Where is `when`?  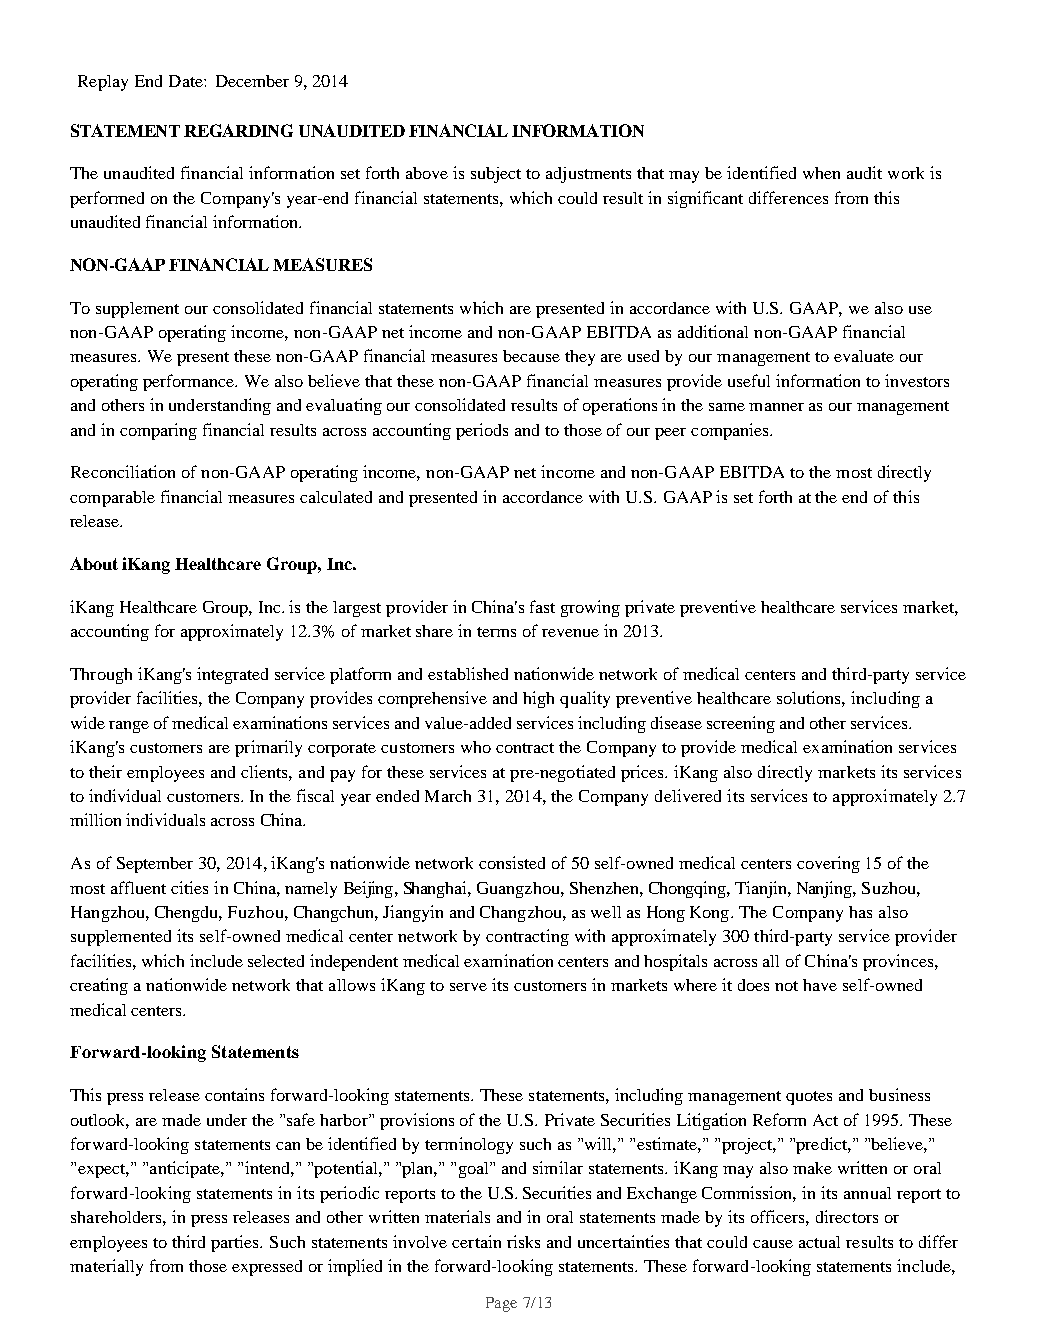 when is located at coordinates (821, 173).
